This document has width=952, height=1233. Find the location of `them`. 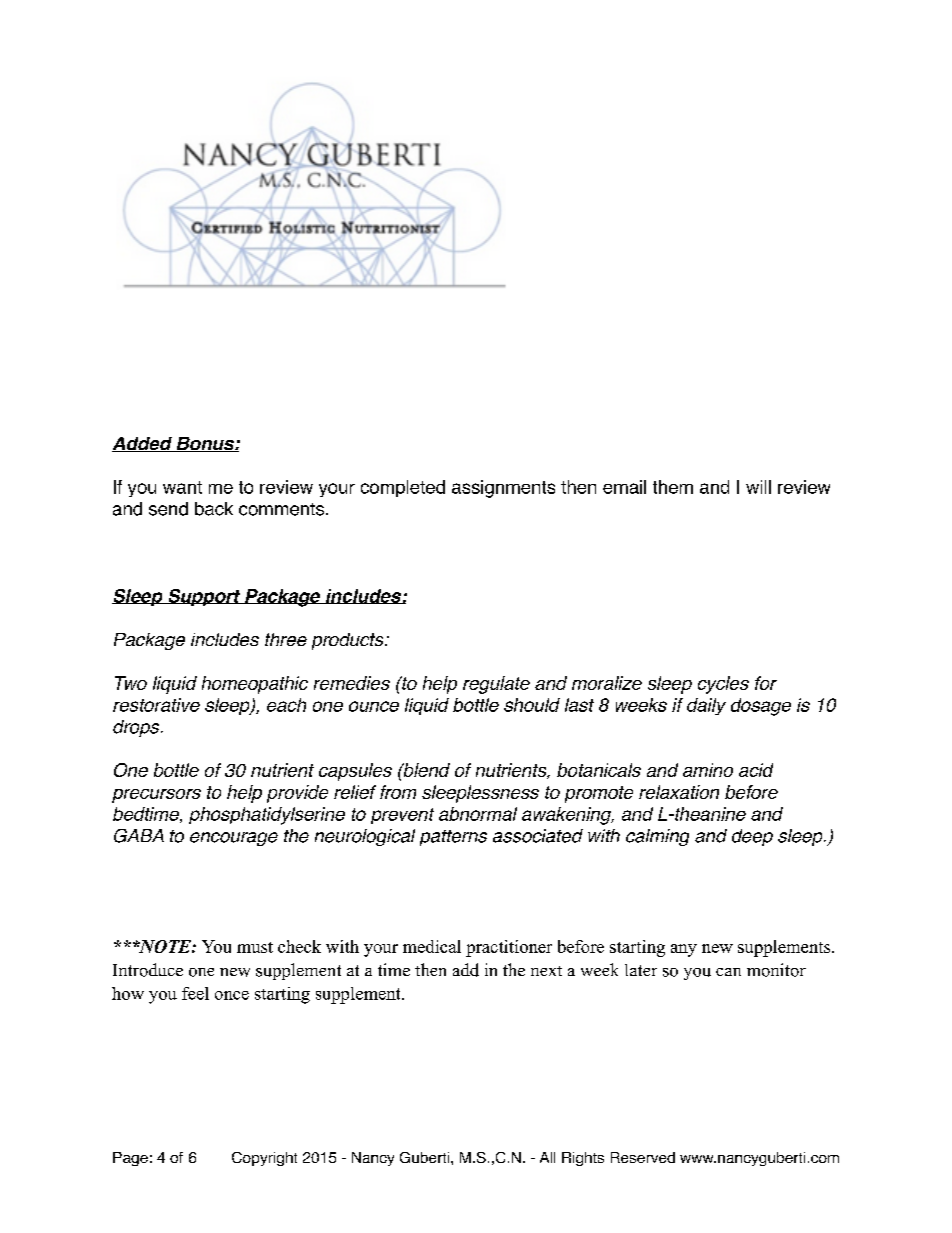

them is located at coordinates (673, 487).
